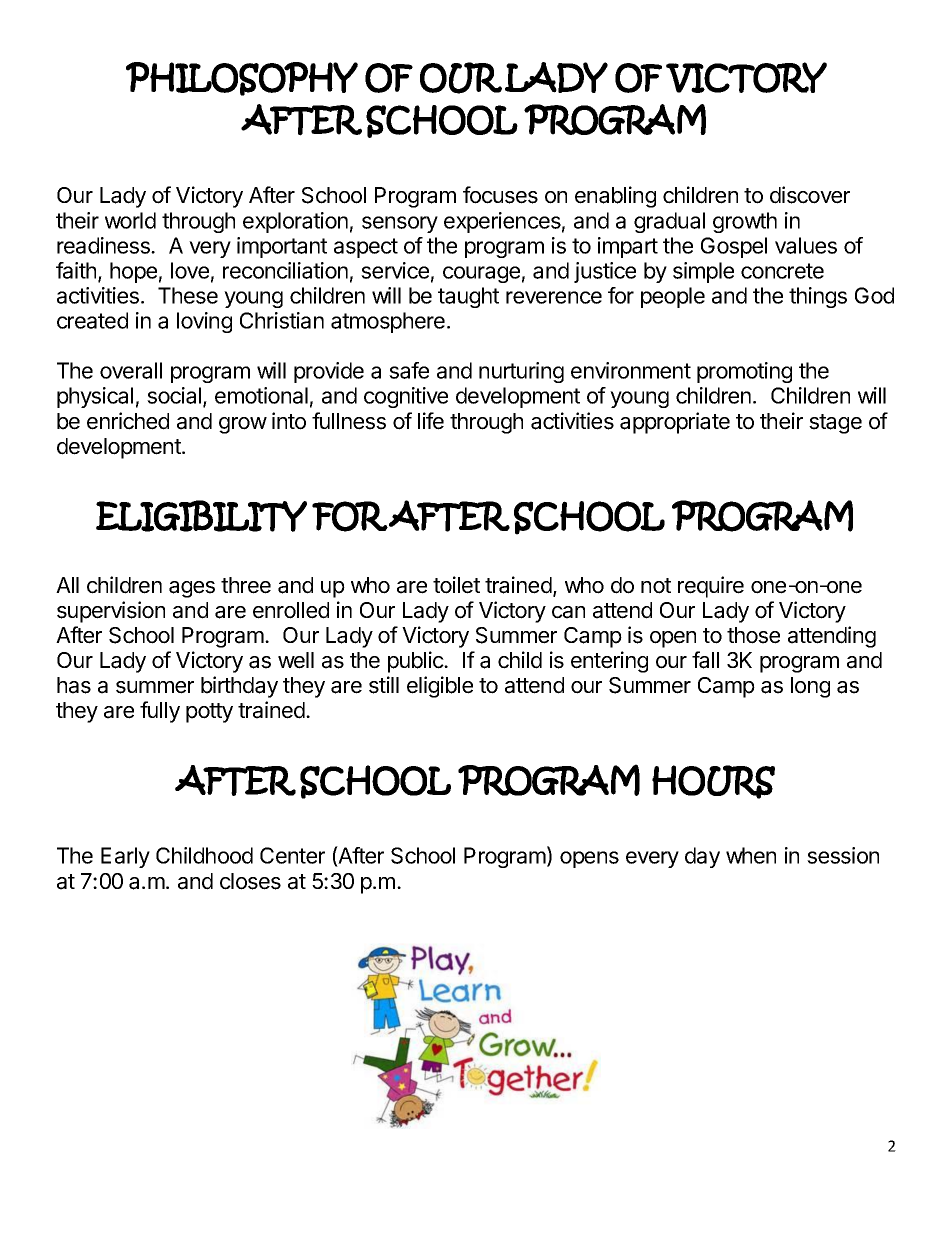  Describe the element at coordinates (818, 297) in the page. I see `things` at that location.
